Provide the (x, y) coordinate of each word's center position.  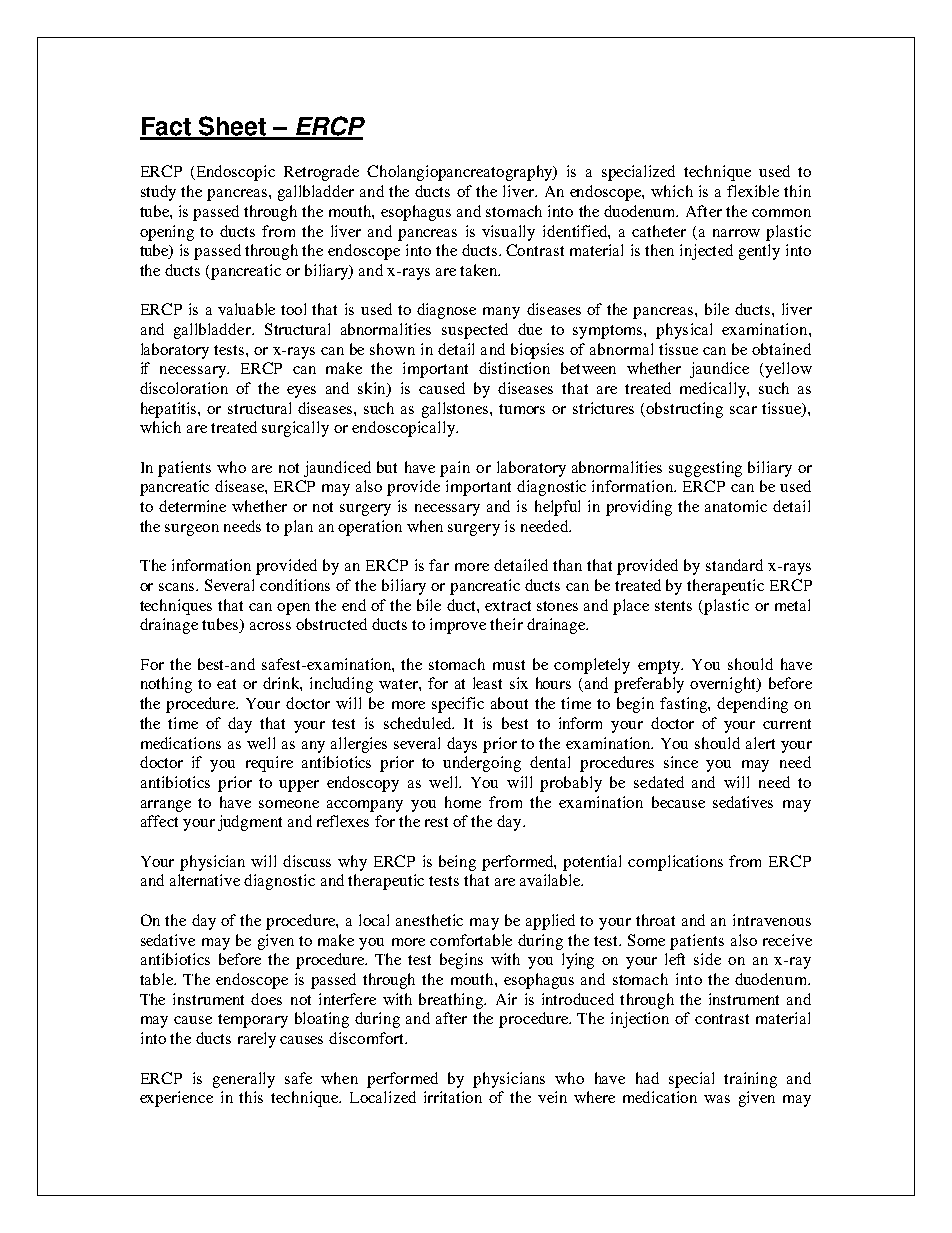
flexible (753, 191)
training (750, 1080)
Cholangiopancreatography (461, 173)
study (158, 193)
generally (244, 1080)
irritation (453, 1097)
